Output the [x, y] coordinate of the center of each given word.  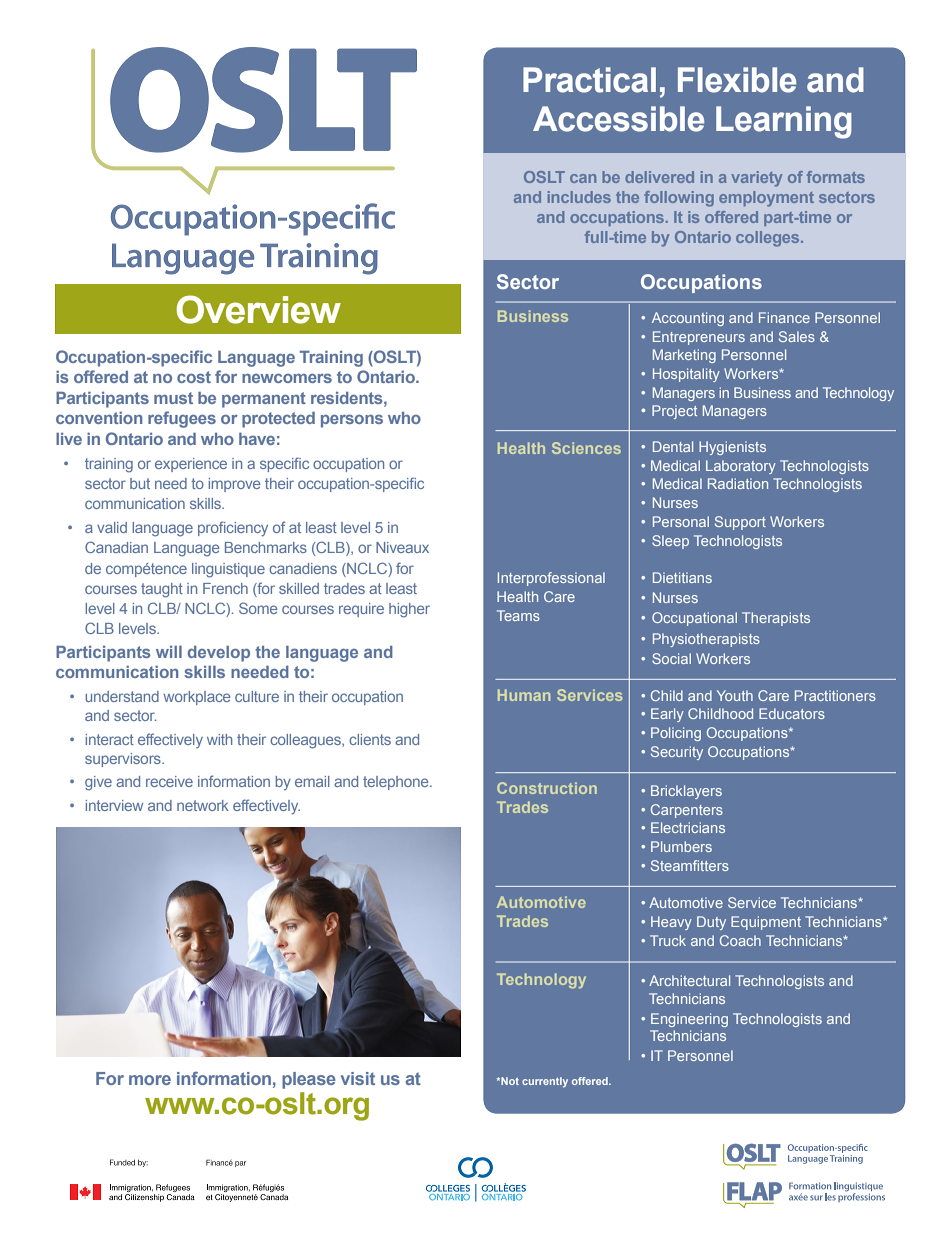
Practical [589, 80]
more [150, 1080]
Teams [518, 615]
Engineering [689, 1020]
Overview [259, 309]
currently [545, 1082]
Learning [784, 122]
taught [162, 590]
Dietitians [682, 577]
